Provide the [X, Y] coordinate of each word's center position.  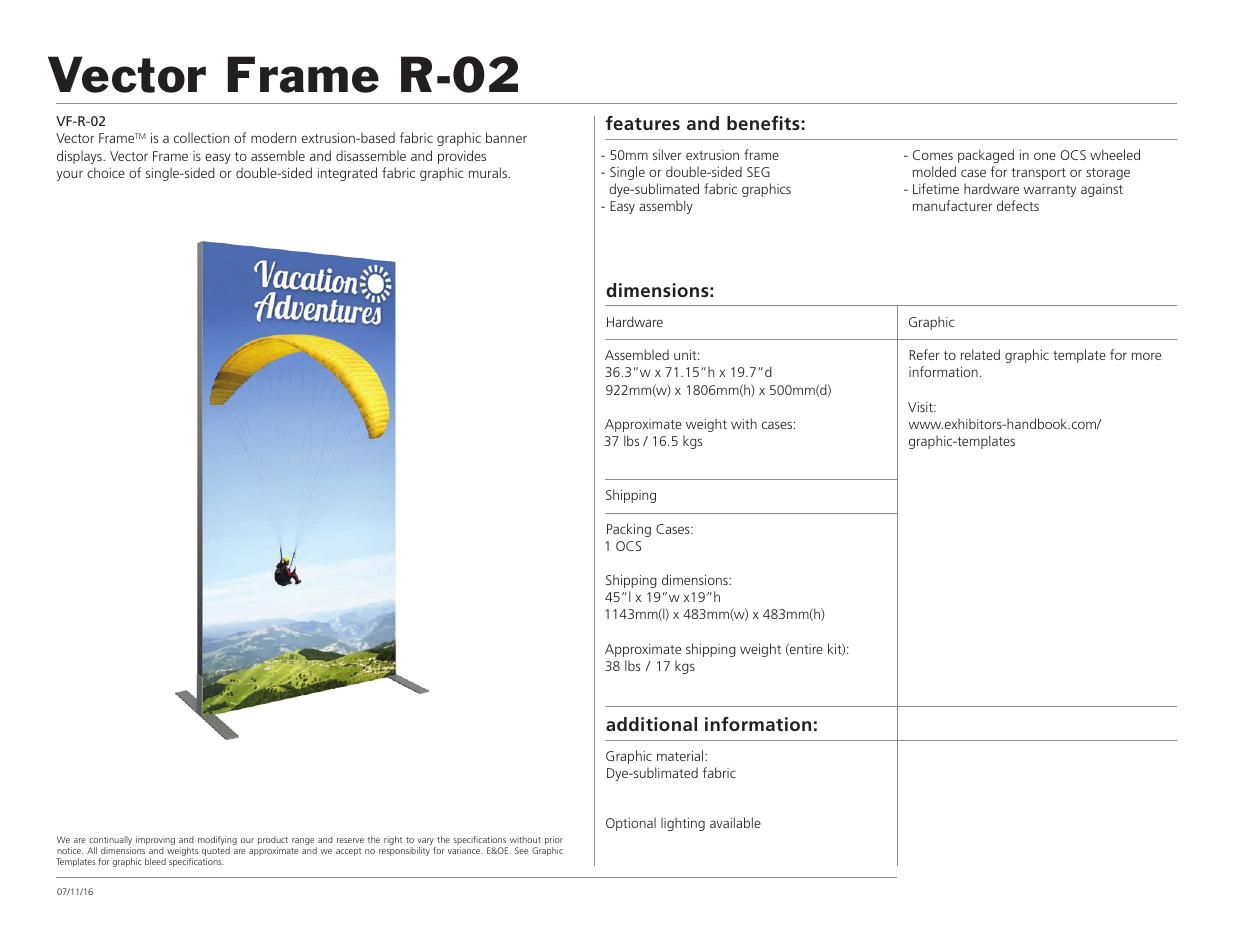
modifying [217, 842]
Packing [629, 530]
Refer [924, 354]
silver [667, 154]
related [980, 354]
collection [201, 137]
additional [651, 724]
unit [686, 355]
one [1045, 156]
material [681, 755]
